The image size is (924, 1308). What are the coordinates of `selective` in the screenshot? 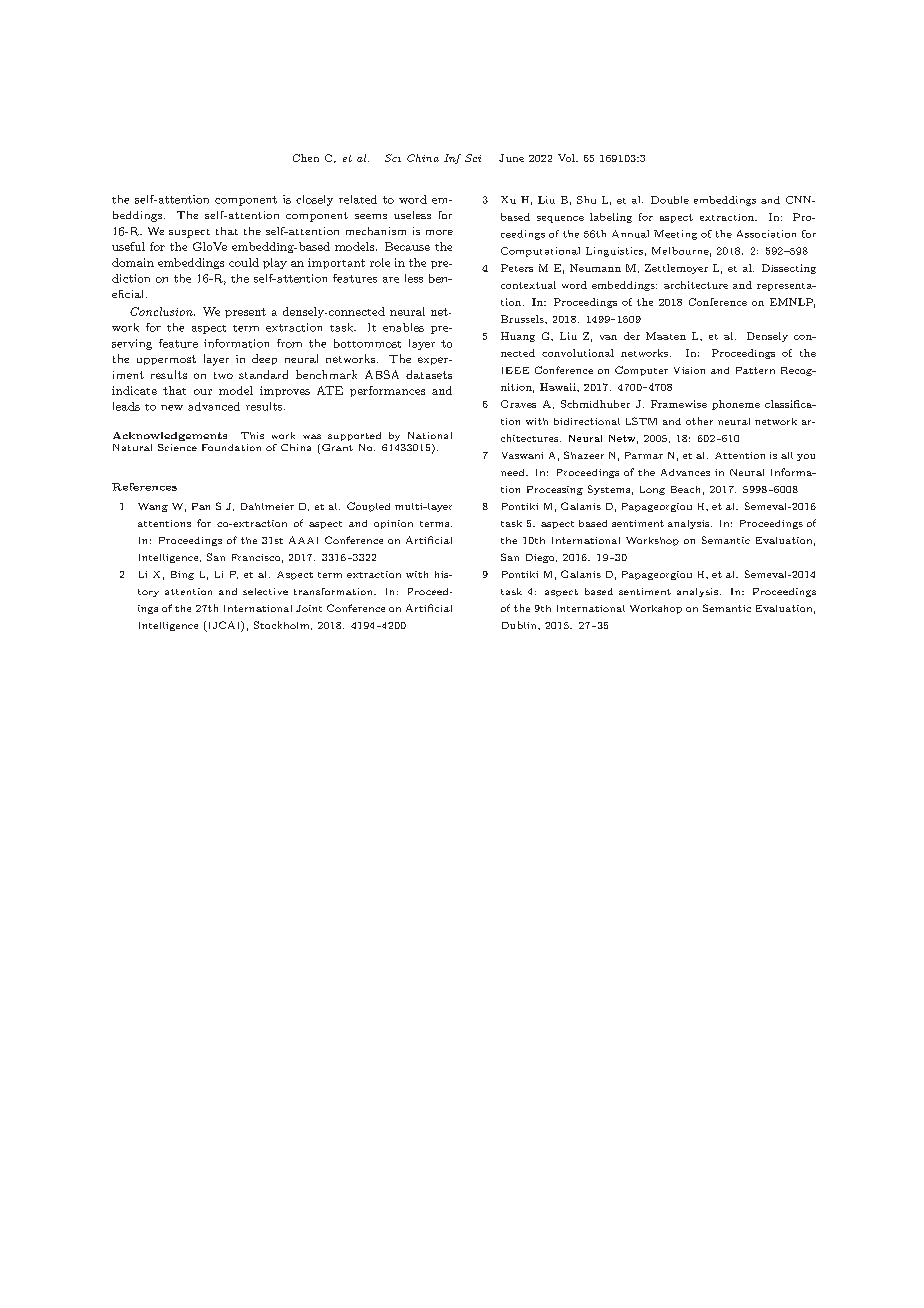 It's located at (265, 591).
